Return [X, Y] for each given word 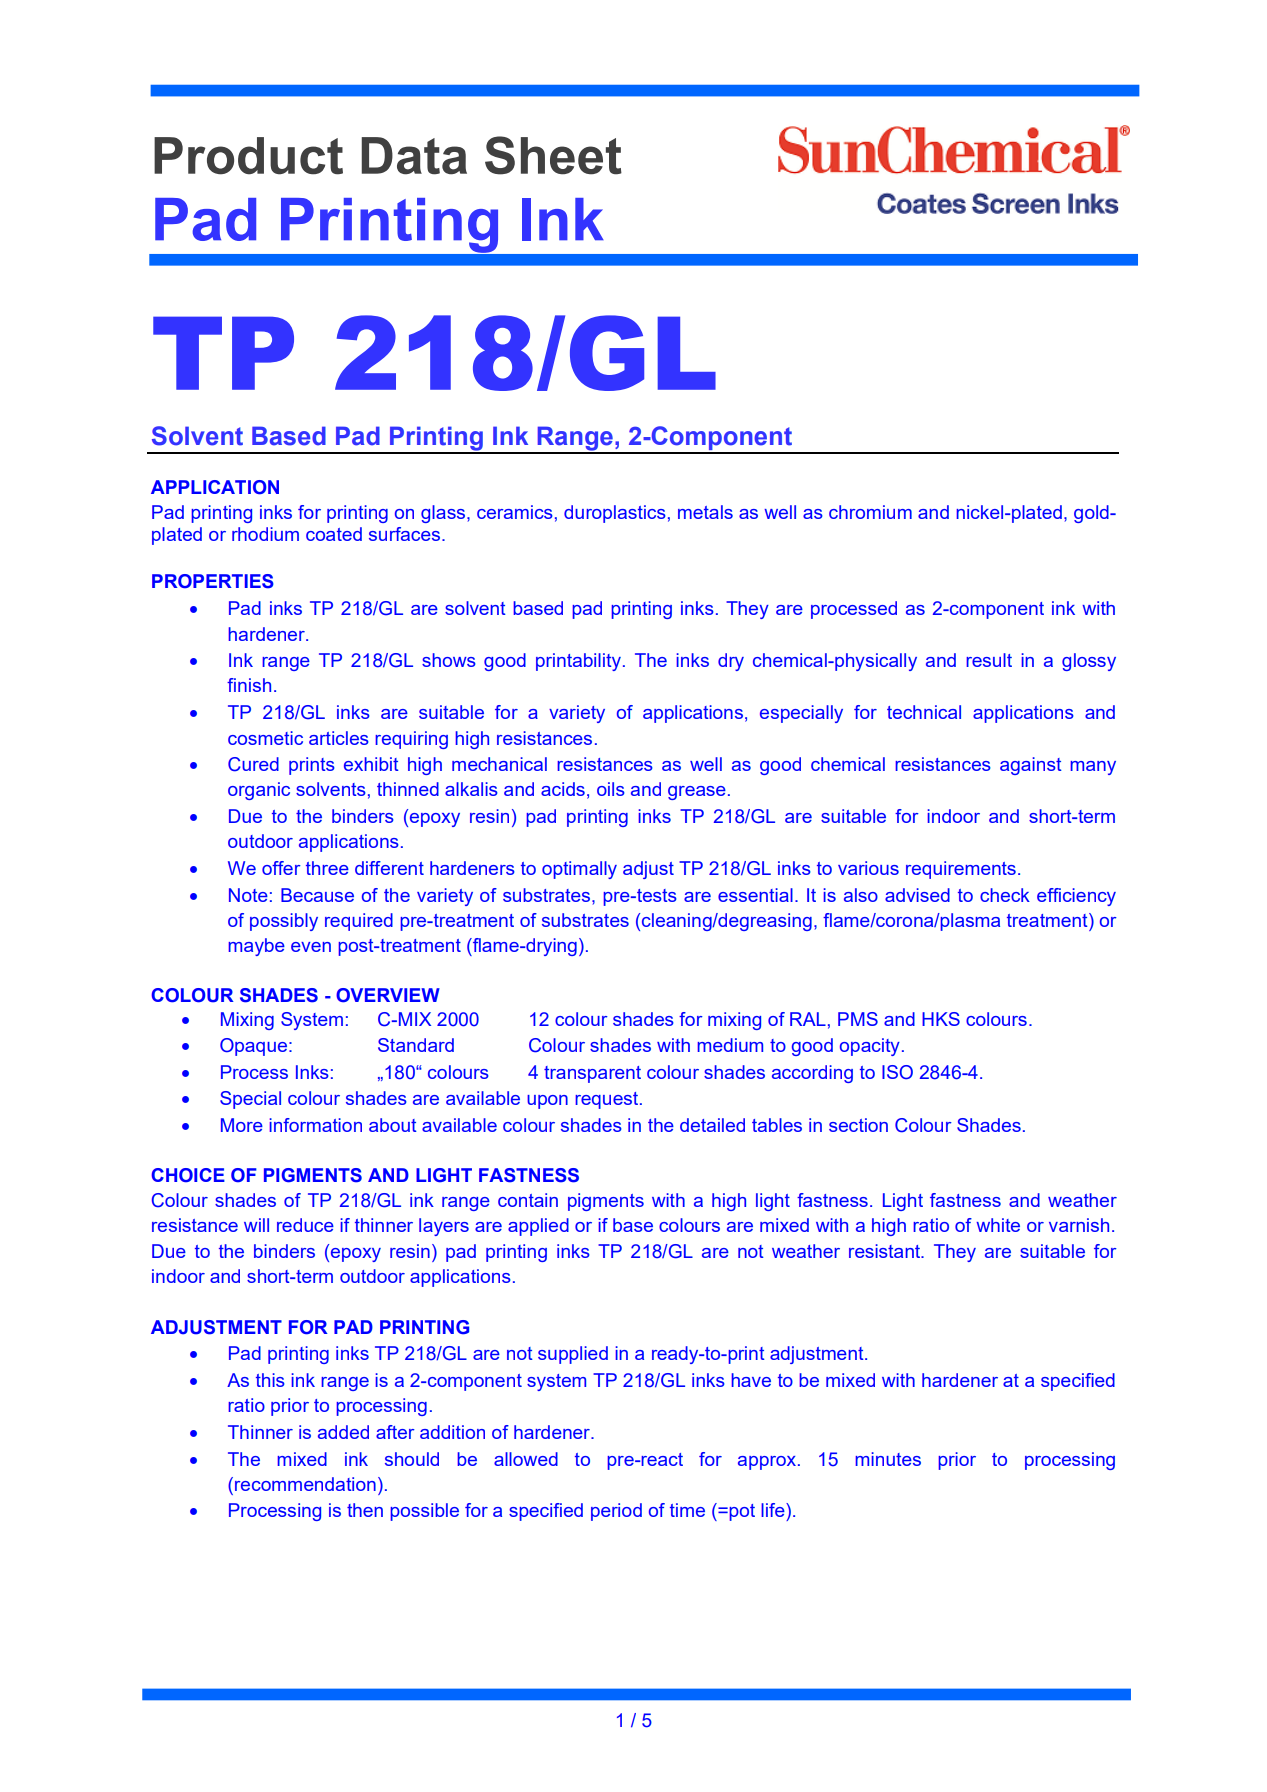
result [989, 660]
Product [248, 156]
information [316, 1125]
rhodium [265, 534]
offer [281, 868]
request [608, 1100]
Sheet [553, 155]
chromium [870, 512]
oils [611, 789]
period [616, 1512]
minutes [888, 1459]
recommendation [305, 1484]
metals [705, 512]
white [998, 1225]
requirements [961, 870]
